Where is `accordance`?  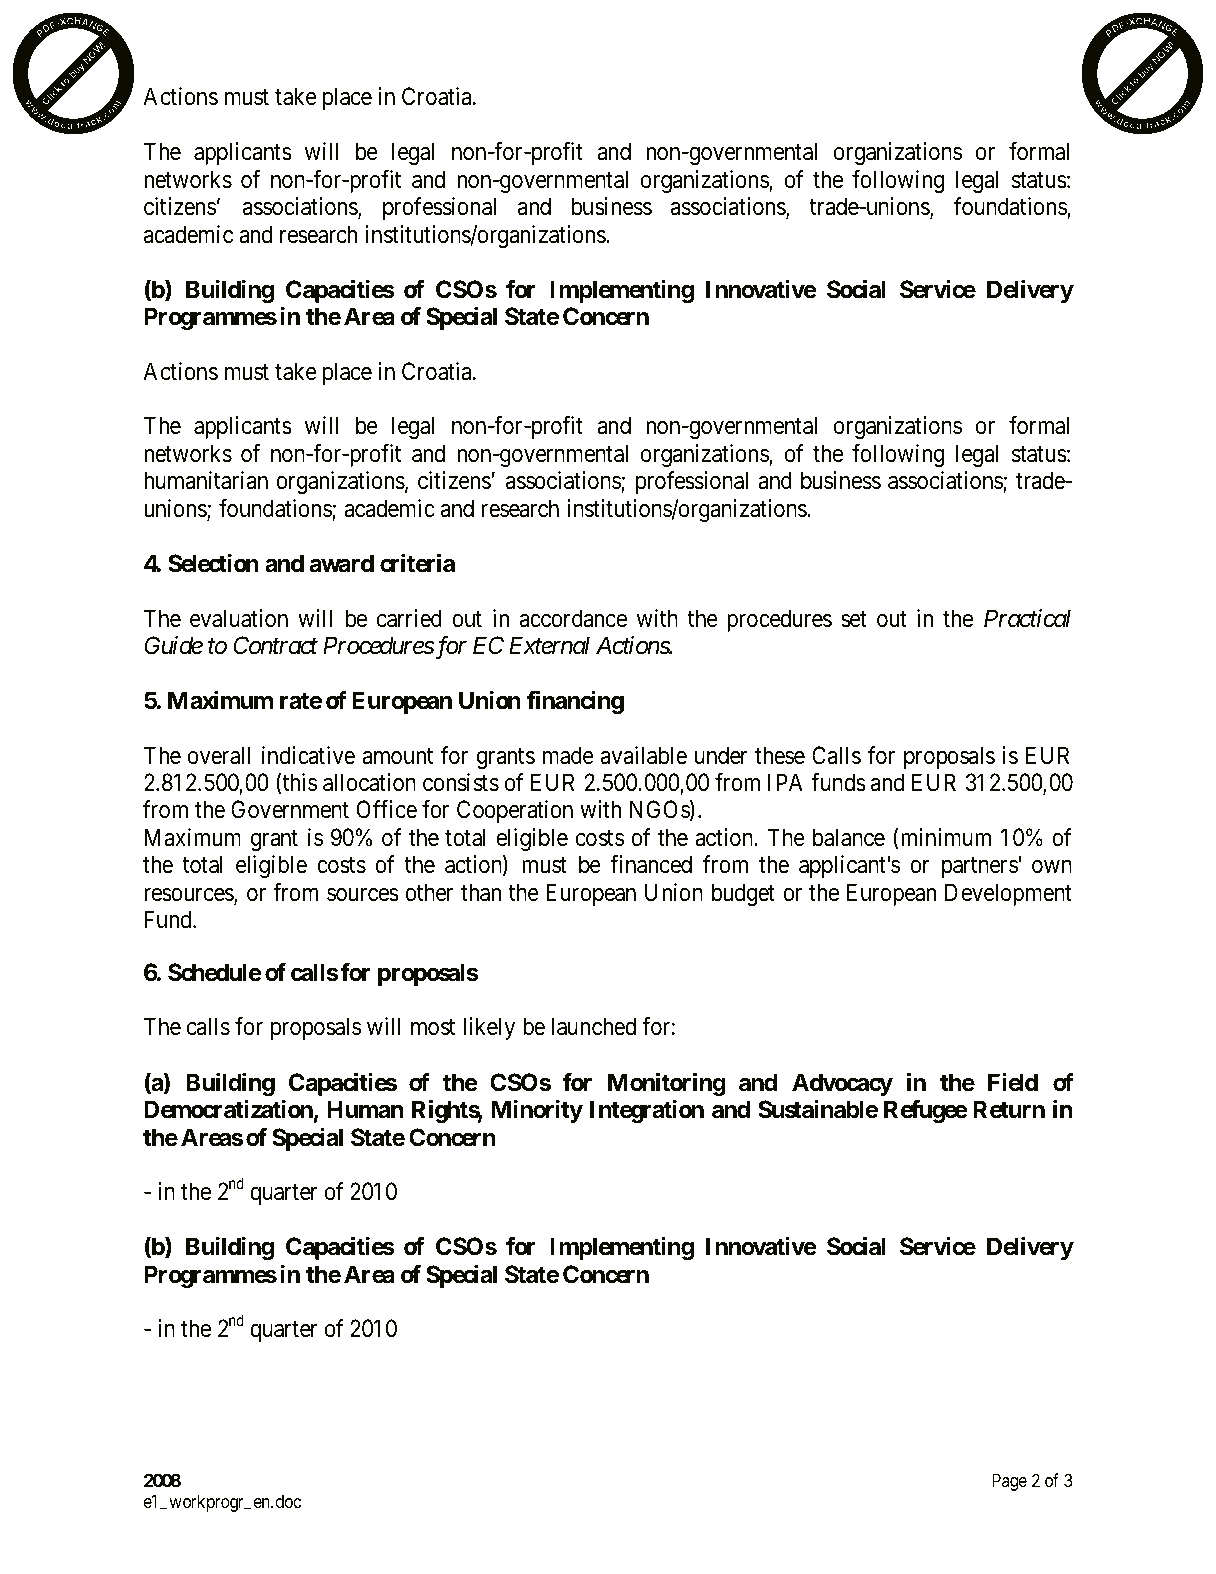 accordance is located at coordinates (573, 618).
